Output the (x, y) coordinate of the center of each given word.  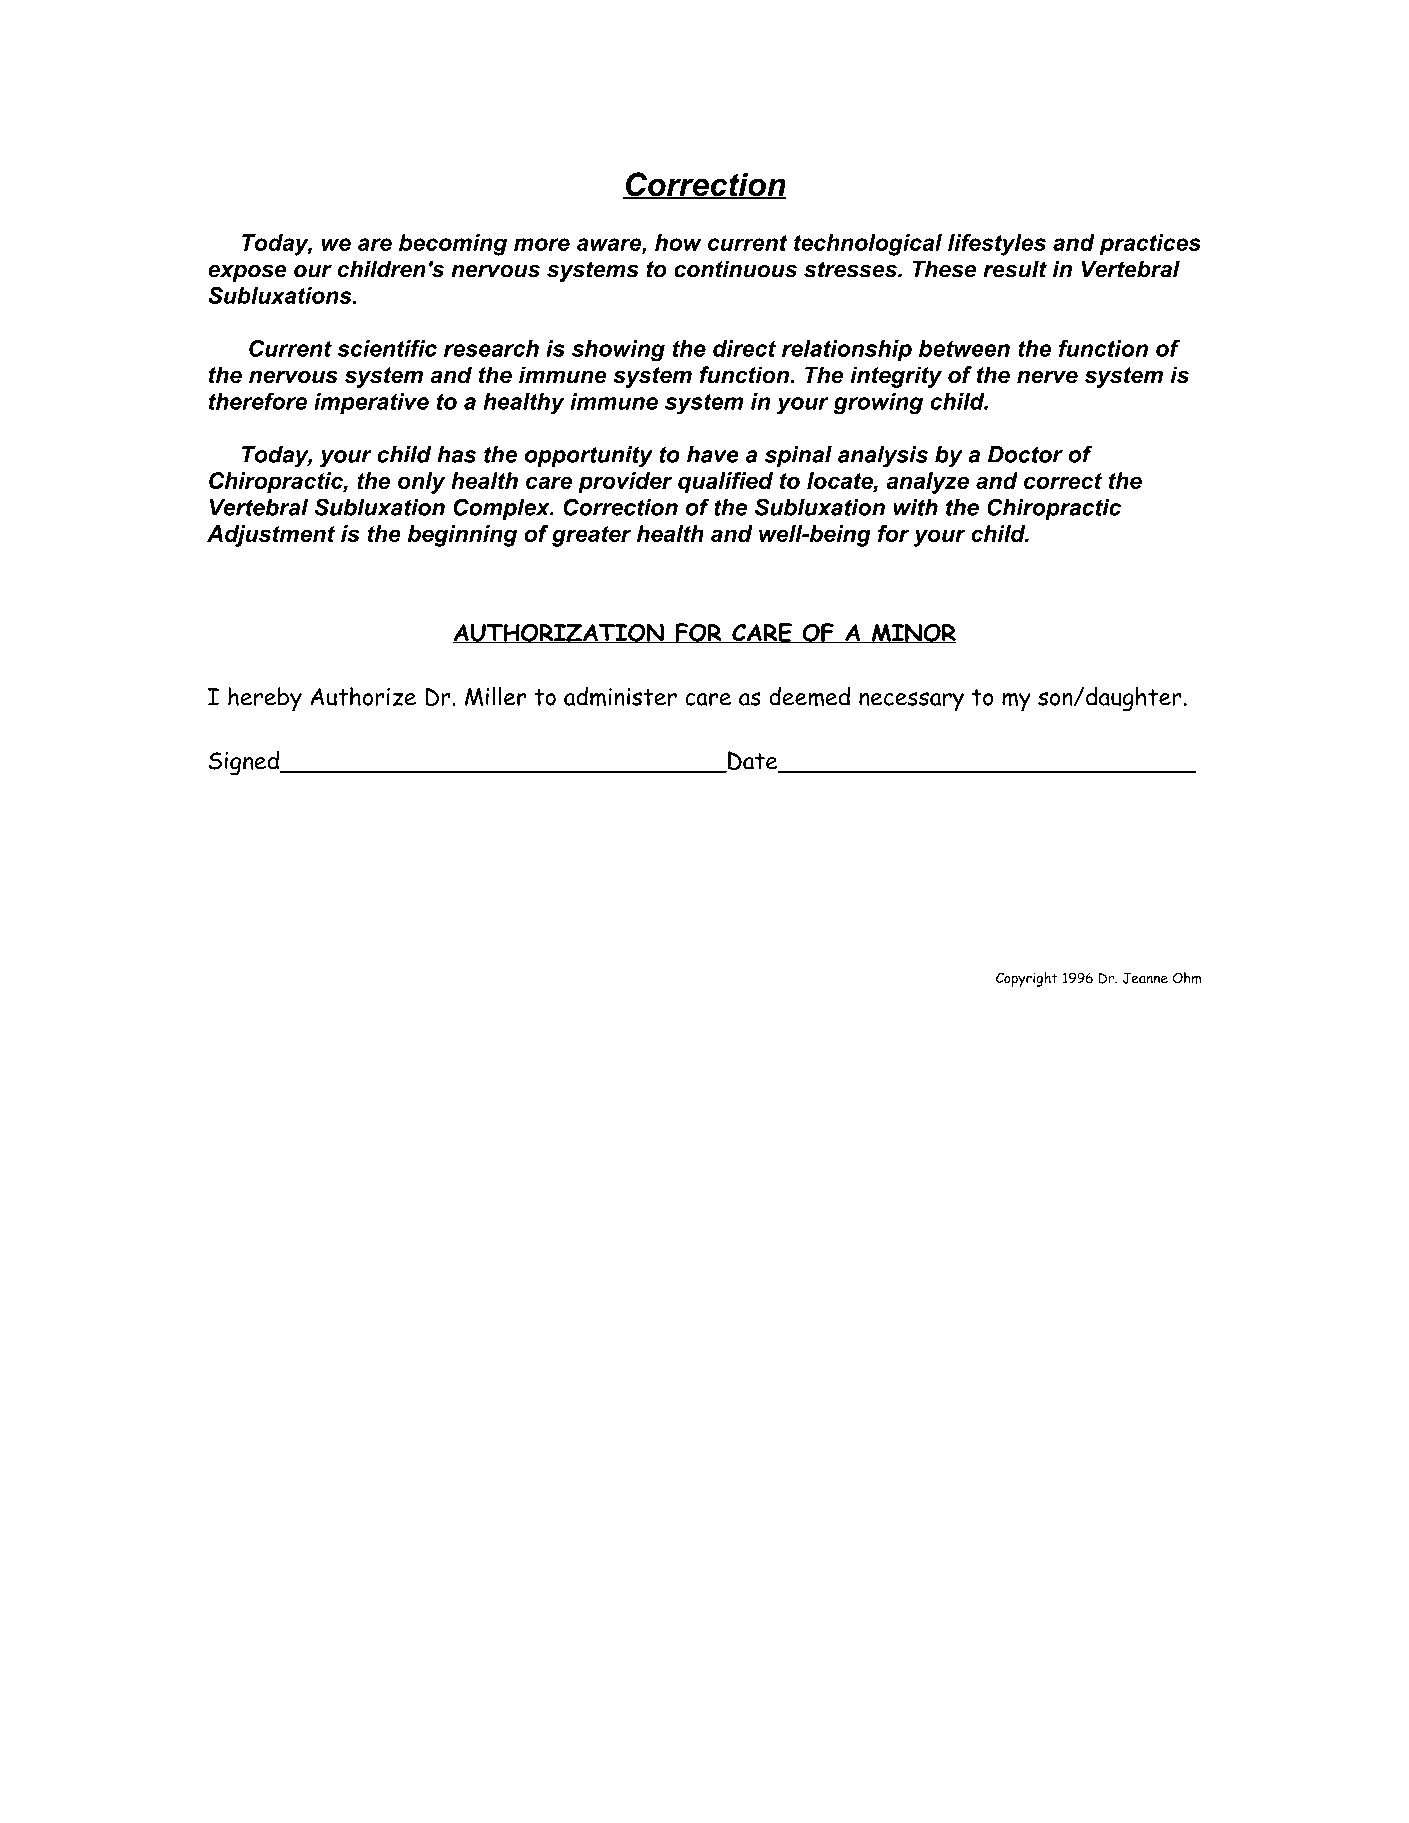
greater (592, 536)
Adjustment (271, 536)
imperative (371, 403)
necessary (911, 702)
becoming (453, 245)
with (915, 507)
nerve (1047, 377)
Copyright (1027, 979)
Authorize (363, 696)
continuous (735, 269)
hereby (265, 699)
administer (620, 697)
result (1015, 269)
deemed (809, 697)
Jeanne (1145, 978)
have (713, 454)
